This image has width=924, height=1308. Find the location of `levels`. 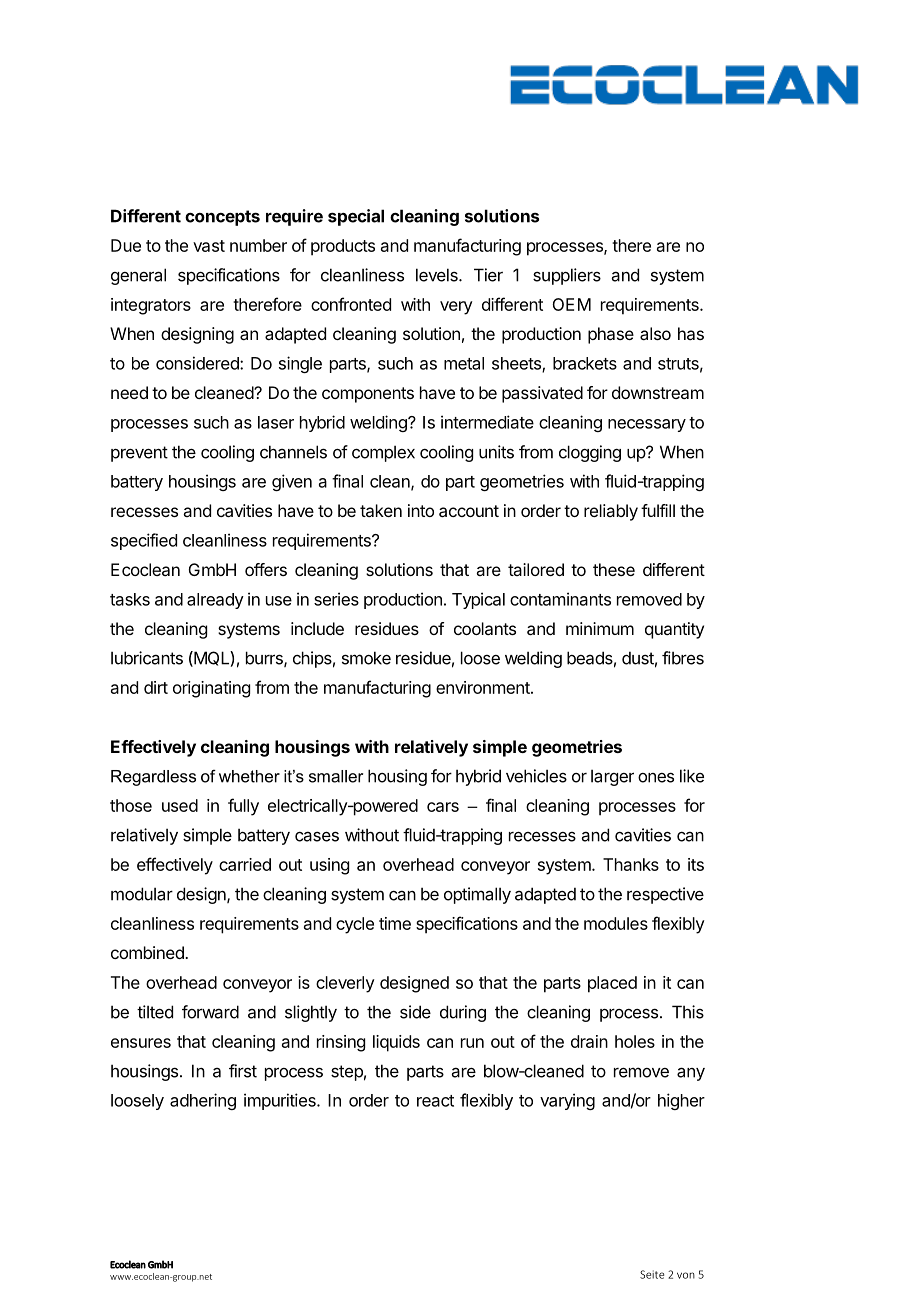

levels is located at coordinates (438, 275).
